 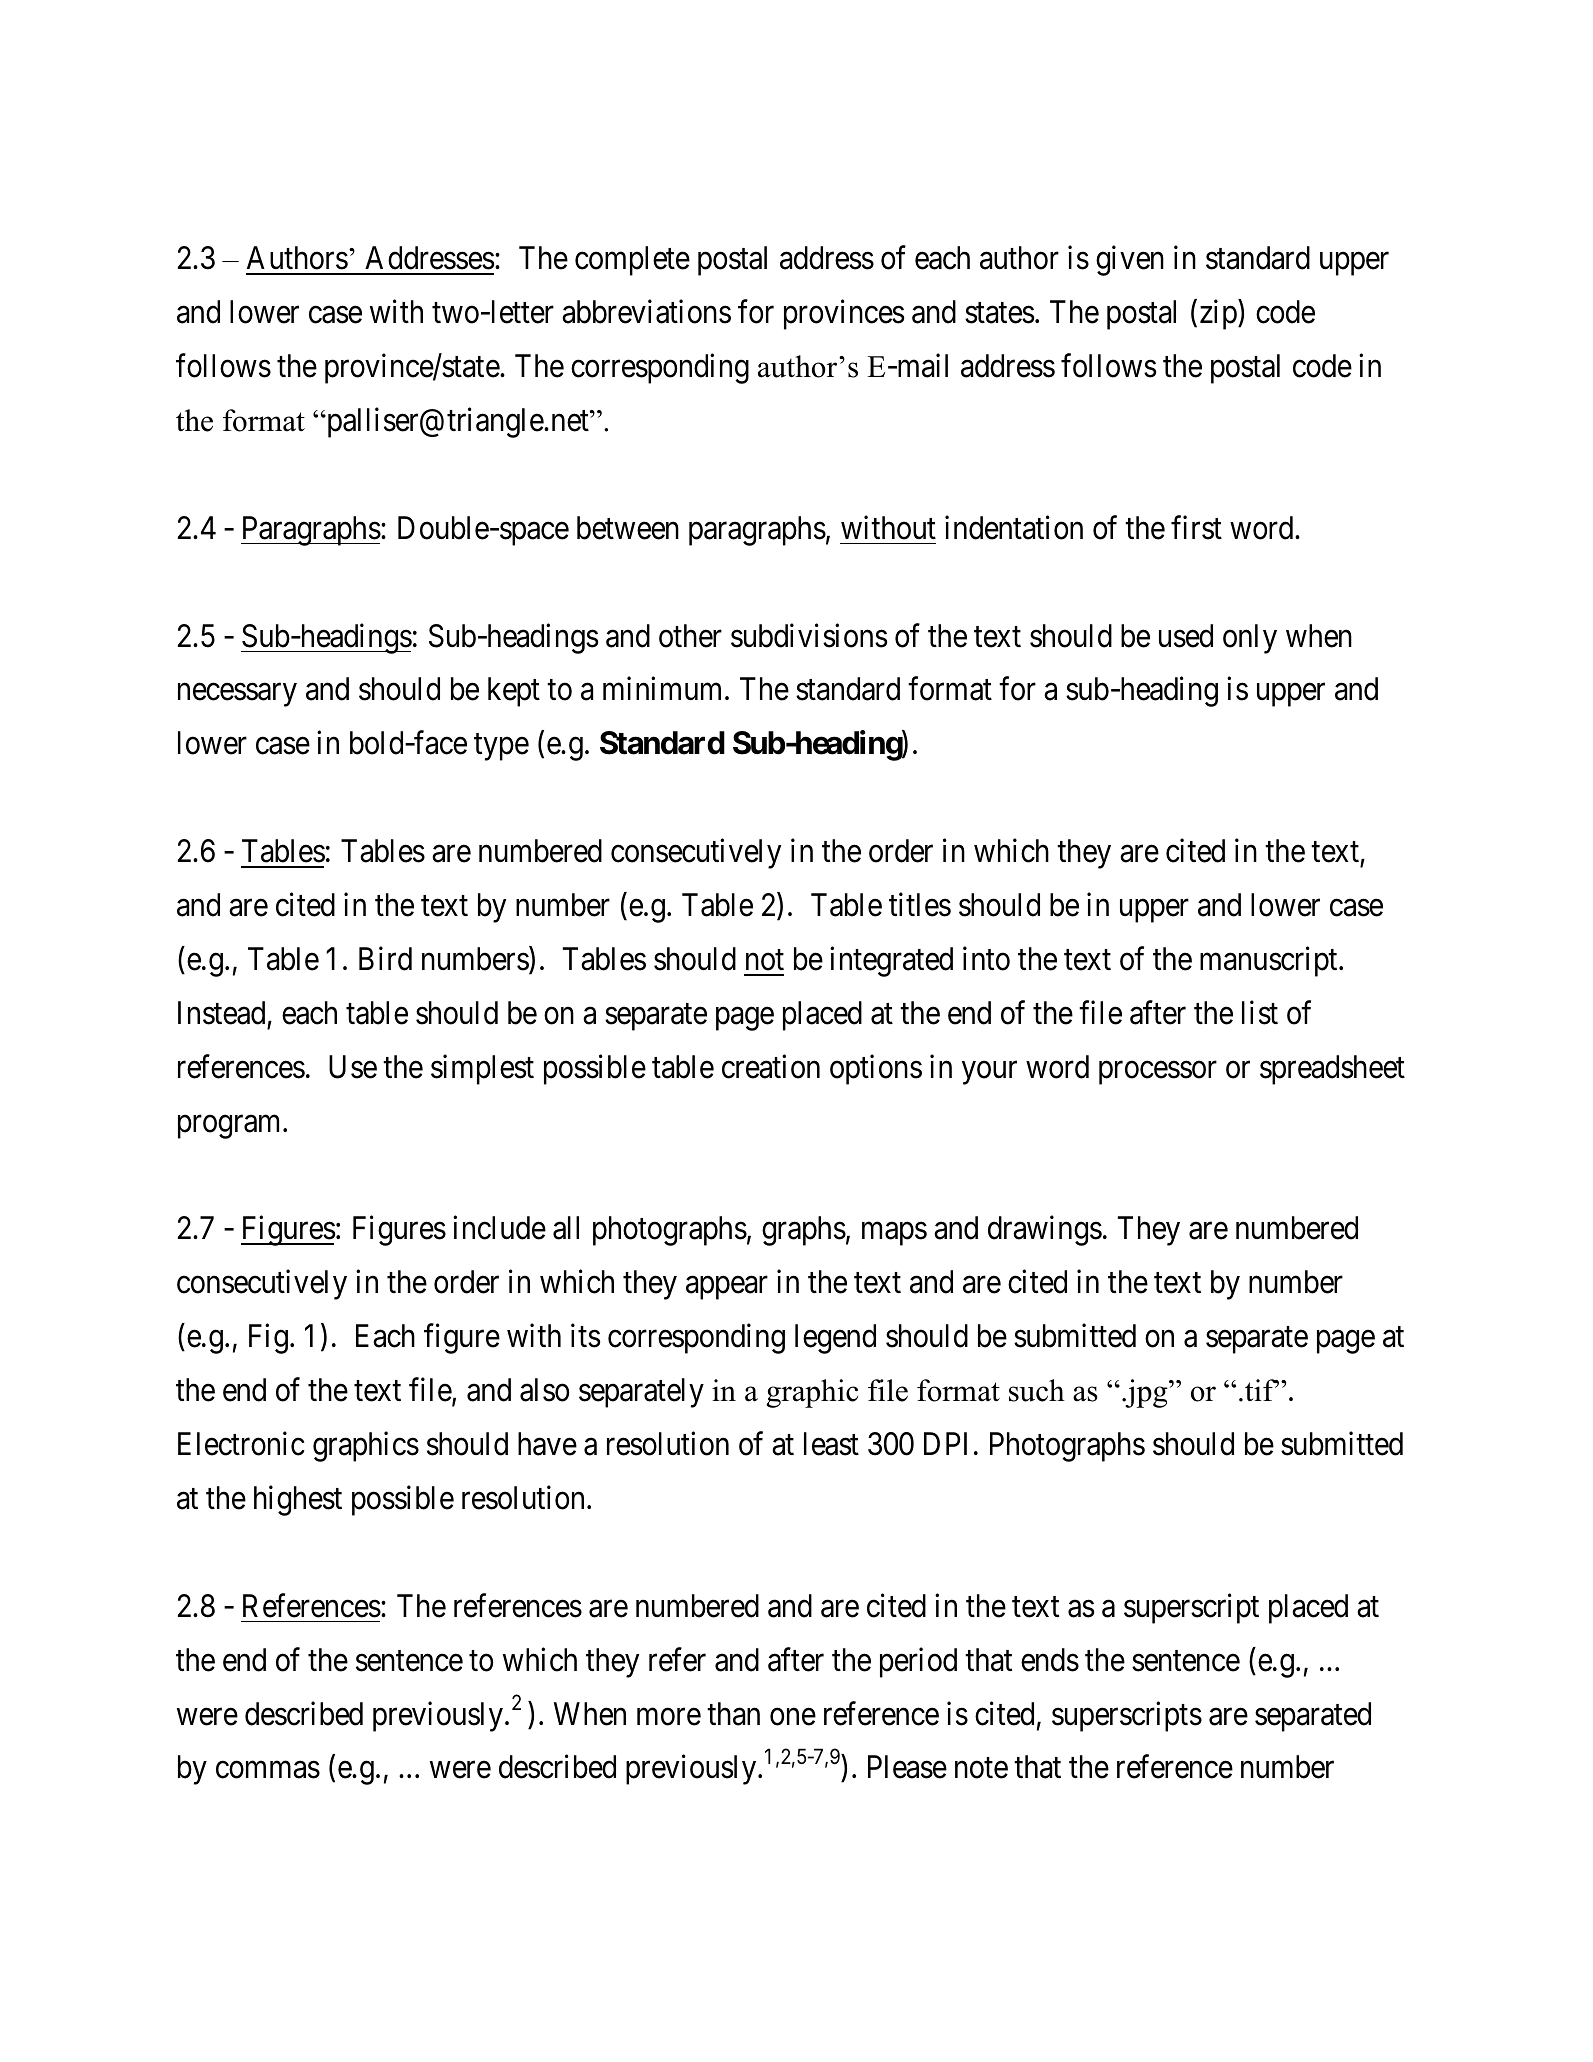 What do you see at coordinates (835, 1339) in the page?
I see `legend` at bounding box center [835, 1339].
